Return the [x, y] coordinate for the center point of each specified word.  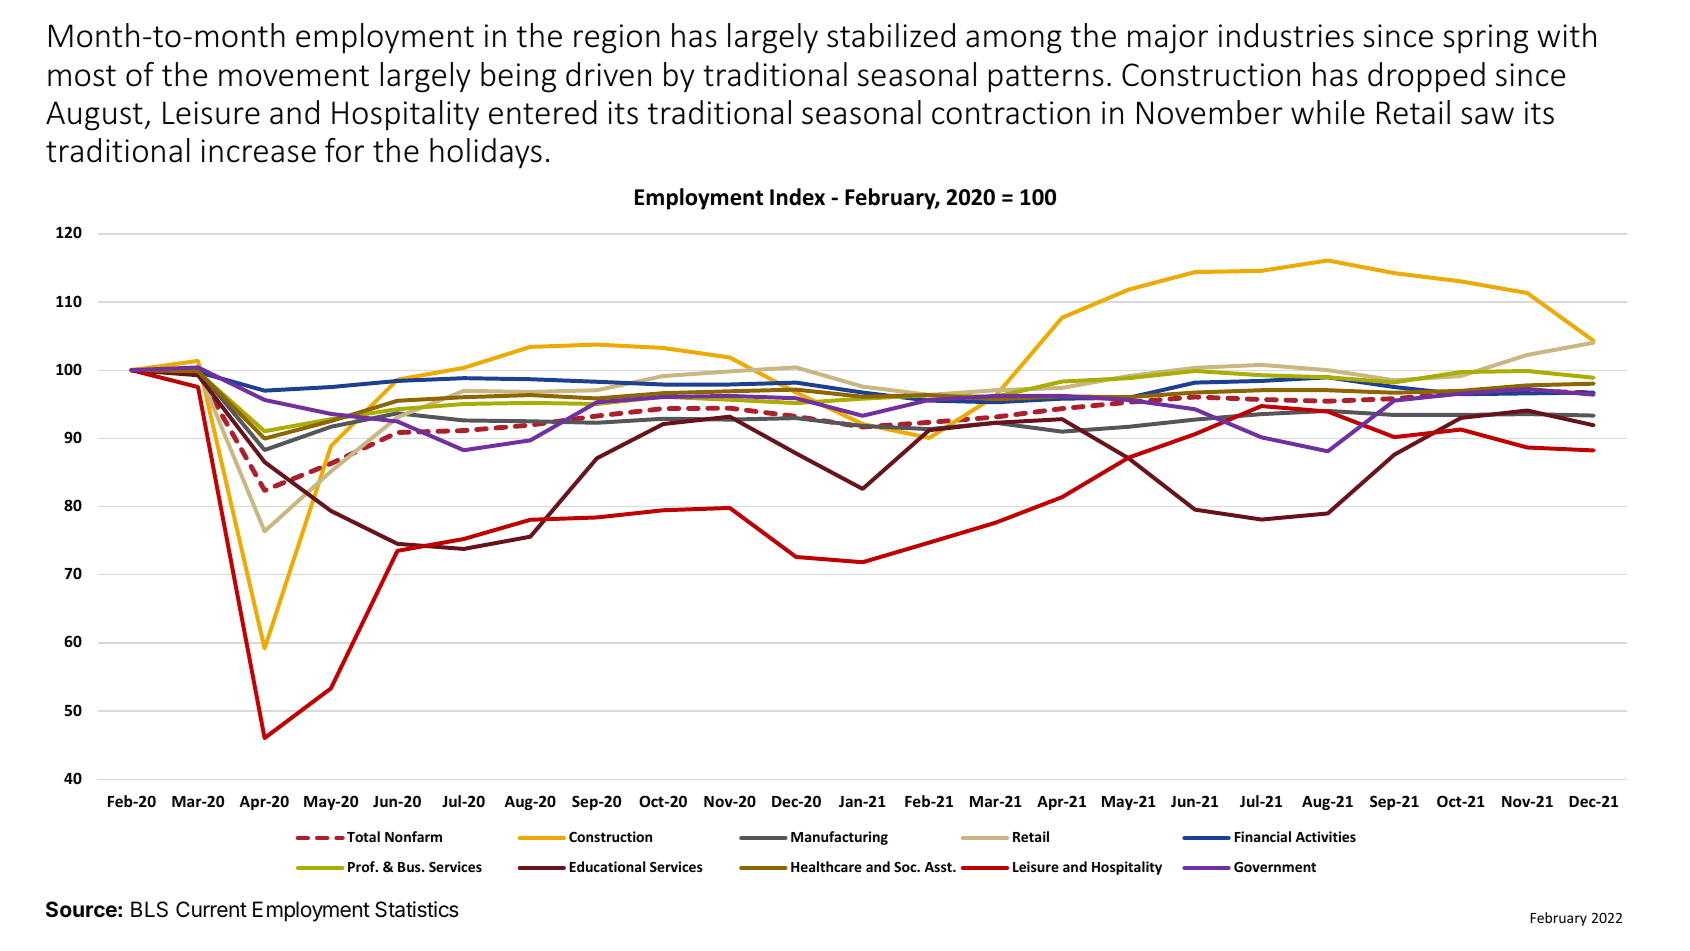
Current [211, 909]
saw [1487, 116]
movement [294, 76]
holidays [486, 153]
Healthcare [826, 866]
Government [1275, 867]
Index [797, 197]
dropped [1426, 77]
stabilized [891, 35]
